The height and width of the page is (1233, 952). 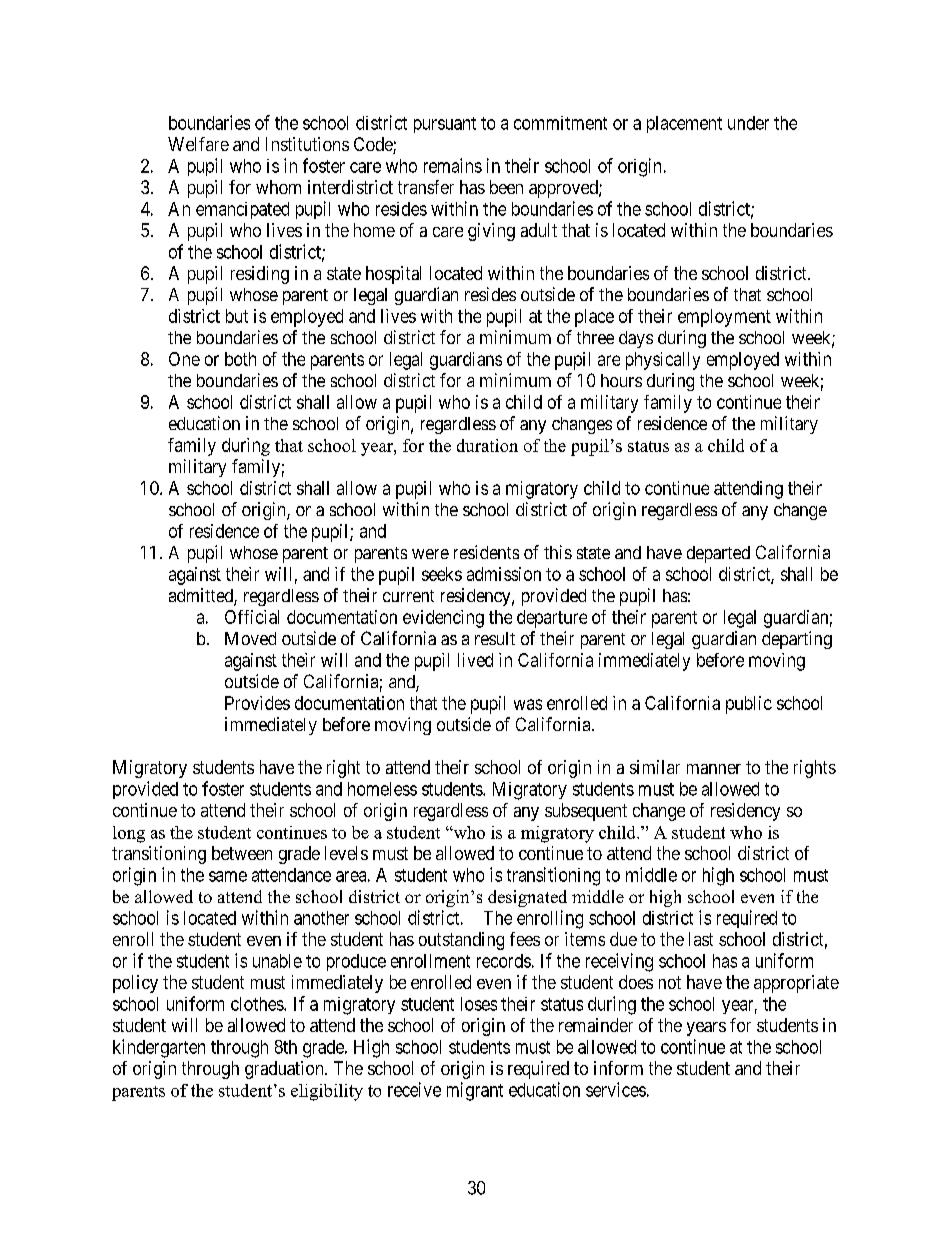 What do you see at coordinates (453, 165) in the page?
I see `remains` at bounding box center [453, 165].
